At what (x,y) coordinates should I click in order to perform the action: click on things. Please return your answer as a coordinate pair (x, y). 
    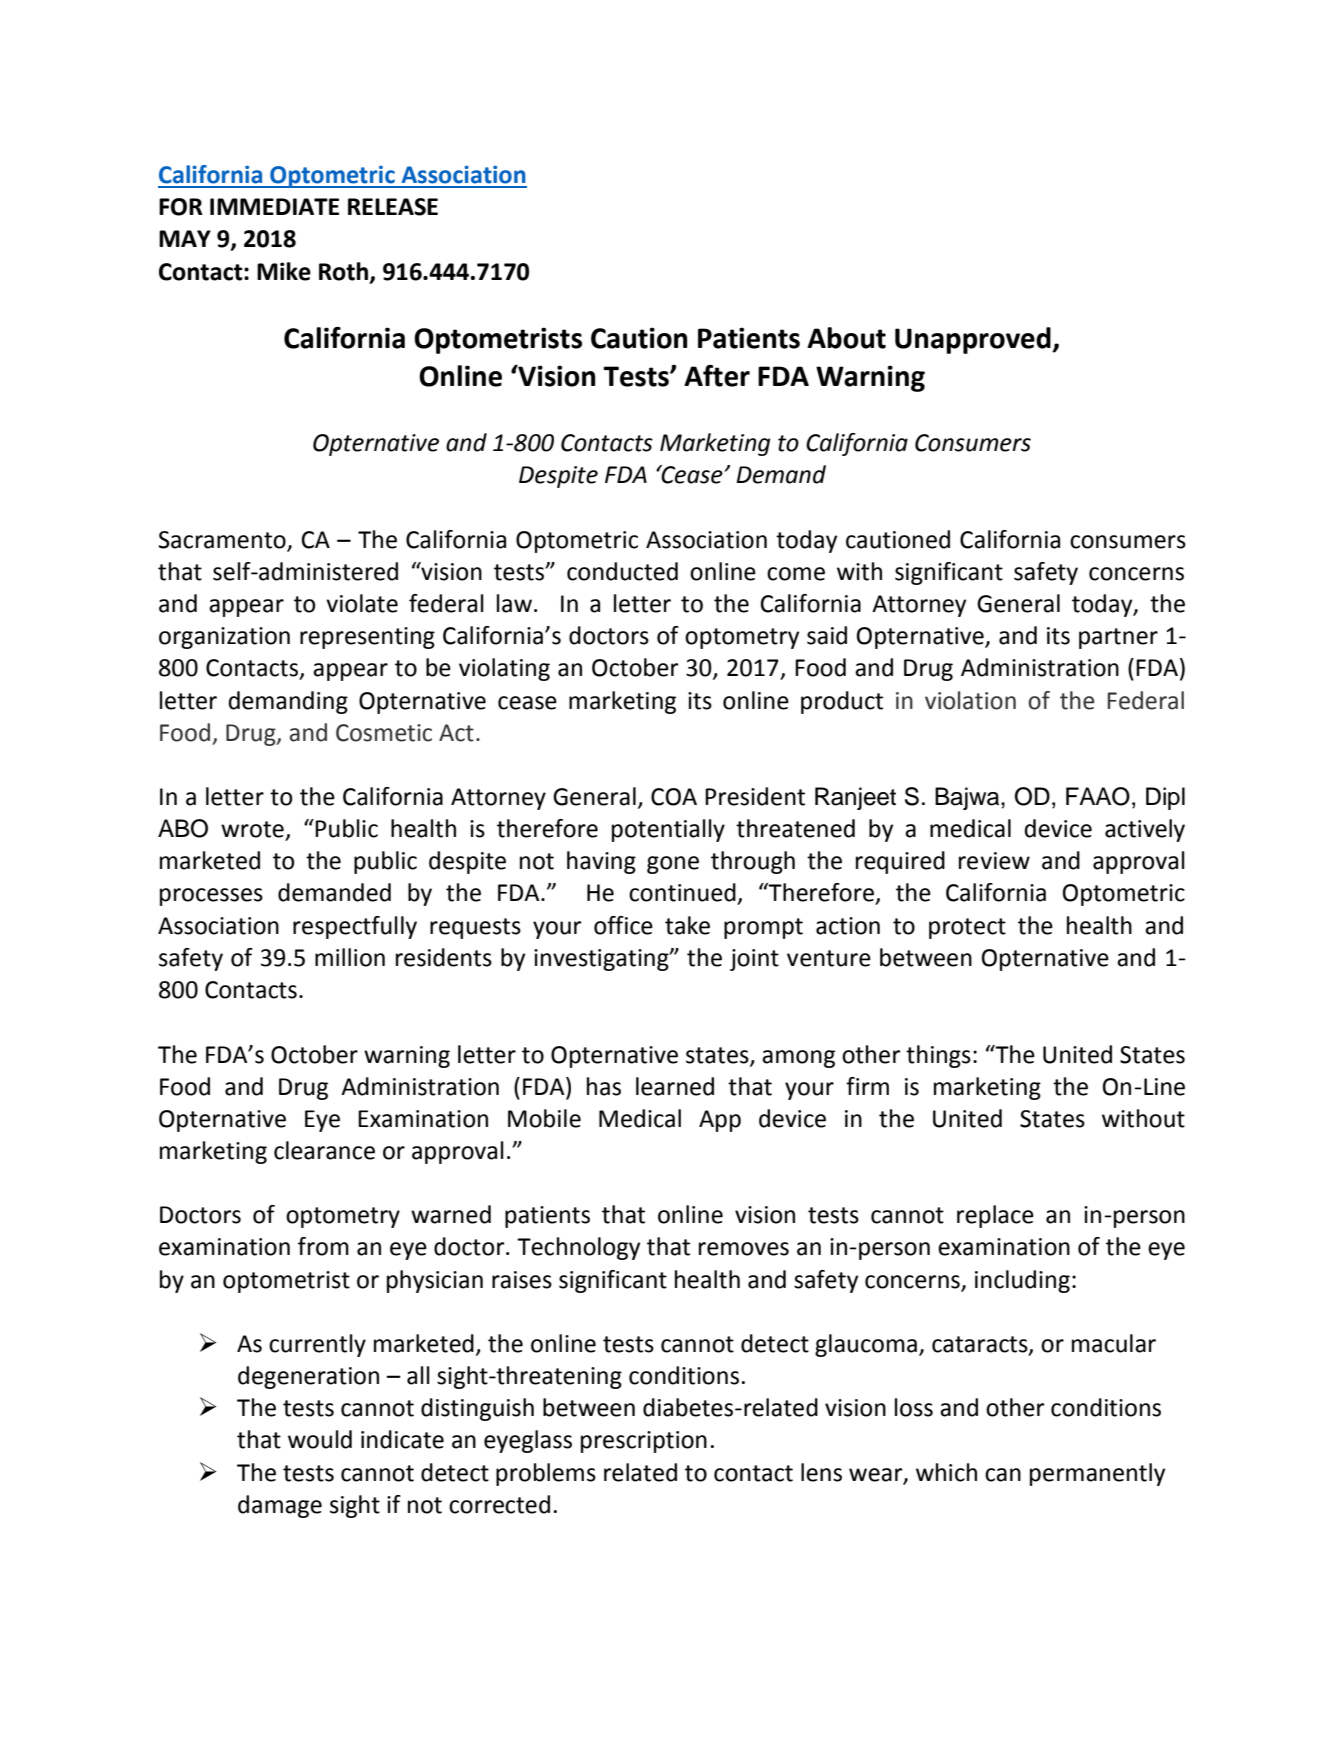
    Looking at the image, I should click on (938, 1056).
